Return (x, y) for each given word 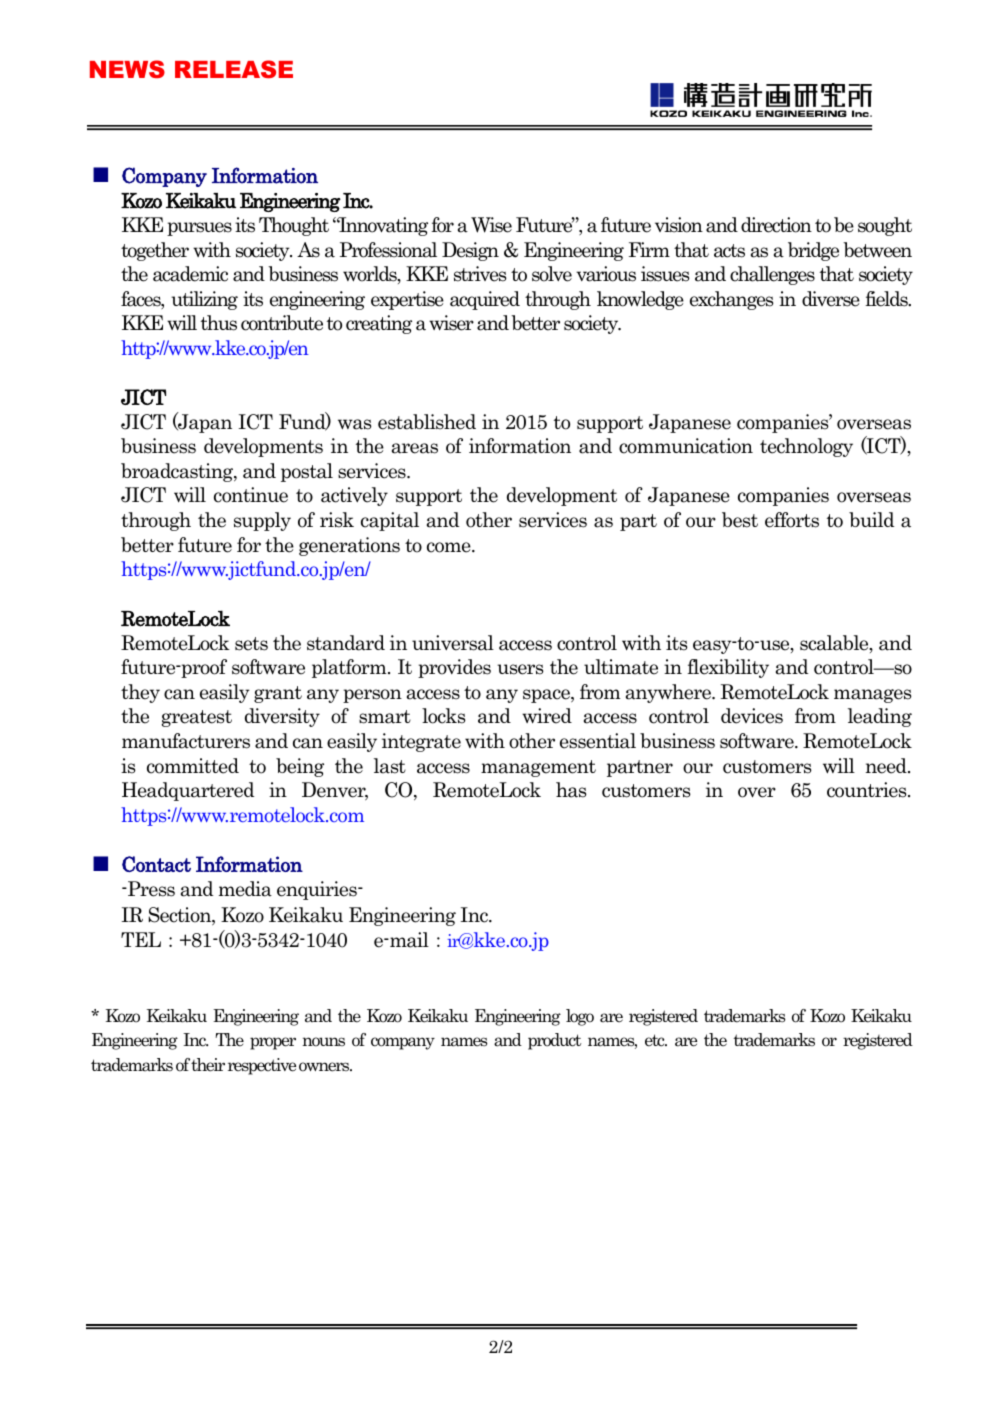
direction (776, 225)
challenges (772, 275)
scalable (835, 644)
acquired (485, 300)
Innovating (382, 226)
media (245, 889)
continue (251, 495)
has (571, 790)
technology (806, 447)
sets (251, 644)
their (208, 1065)
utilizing (204, 300)
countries (868, 790)
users (520, 669)
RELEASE (234, 69)
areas (415, 448)
